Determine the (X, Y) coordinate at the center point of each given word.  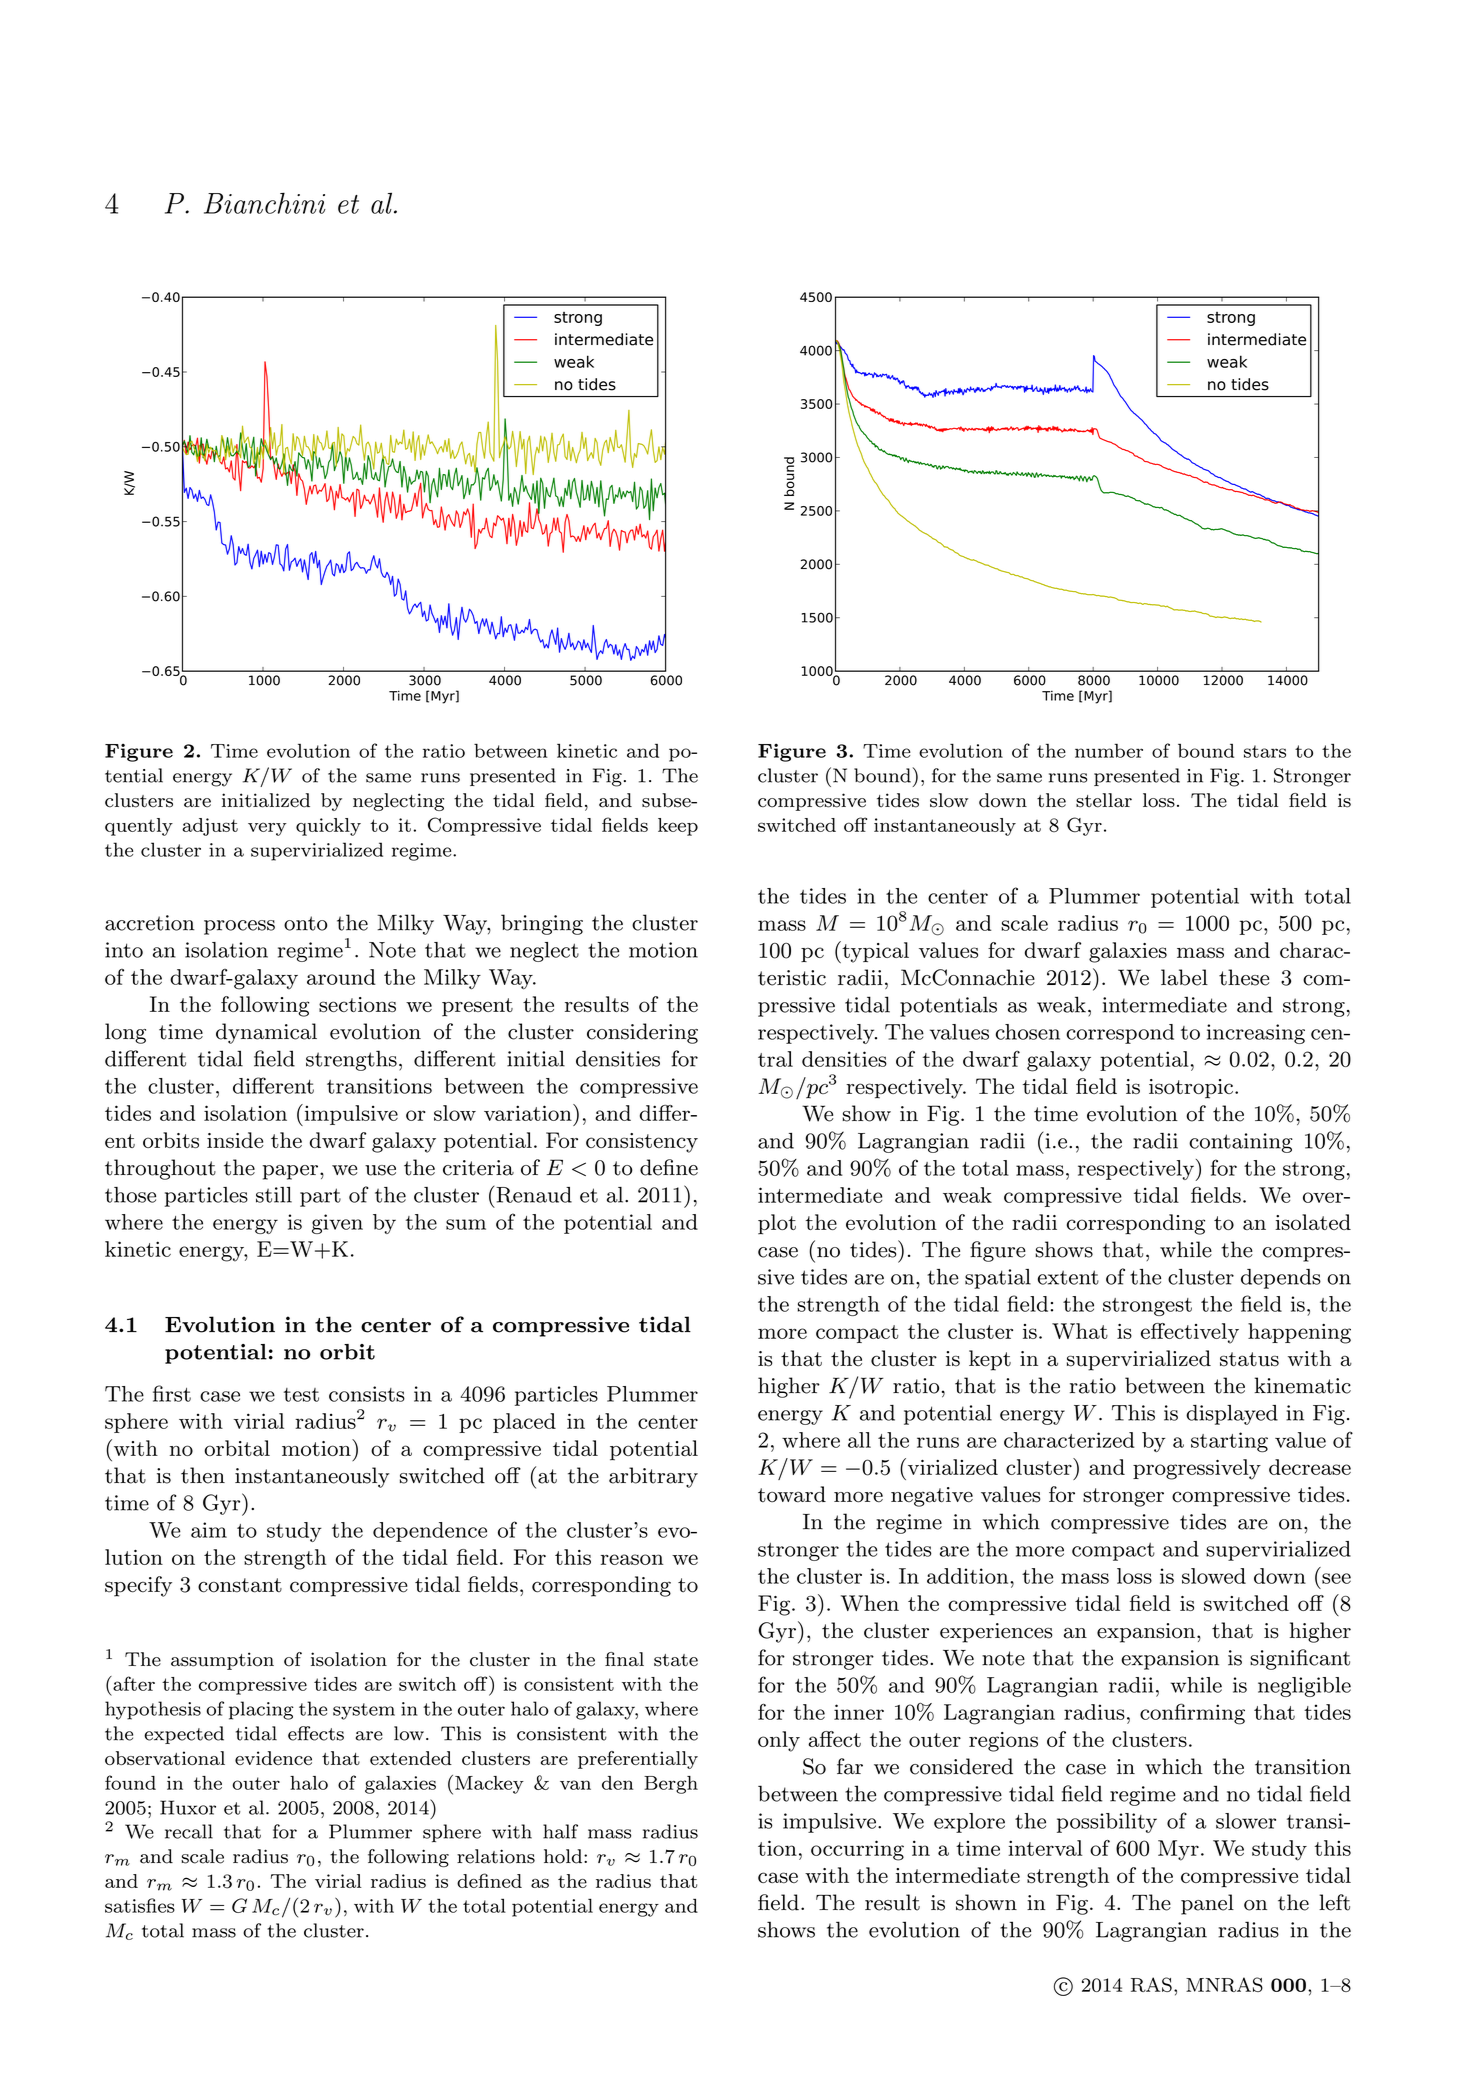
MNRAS (1224, 1984)
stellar (1104, 800)
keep (678, 827)
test (301, 1395)
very (267, 829)
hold (563, 1856)
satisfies (140, 1905)
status (1249, 1359)
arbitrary (653, 1477)
